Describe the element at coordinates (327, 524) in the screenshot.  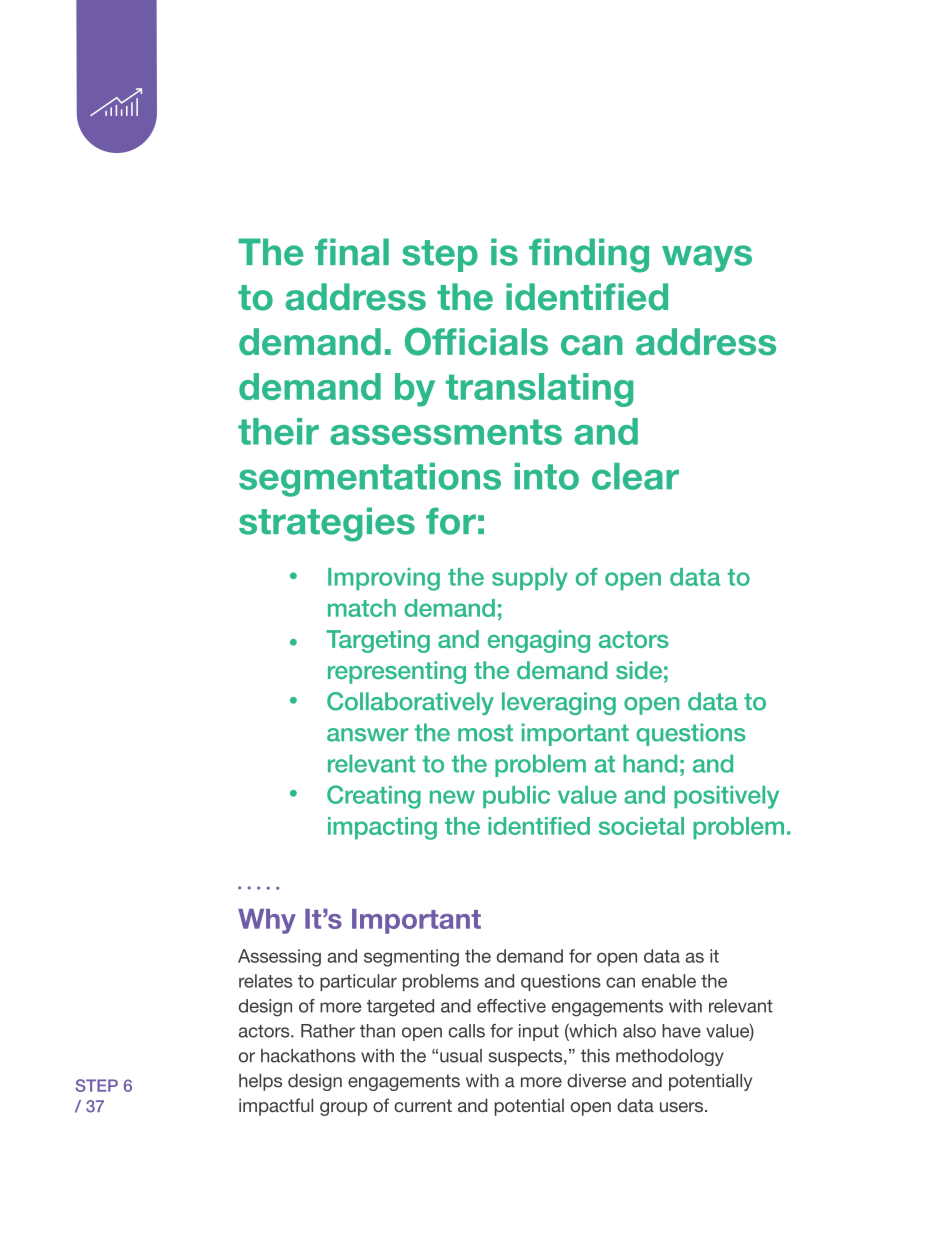
I see `strategies` at that location.
